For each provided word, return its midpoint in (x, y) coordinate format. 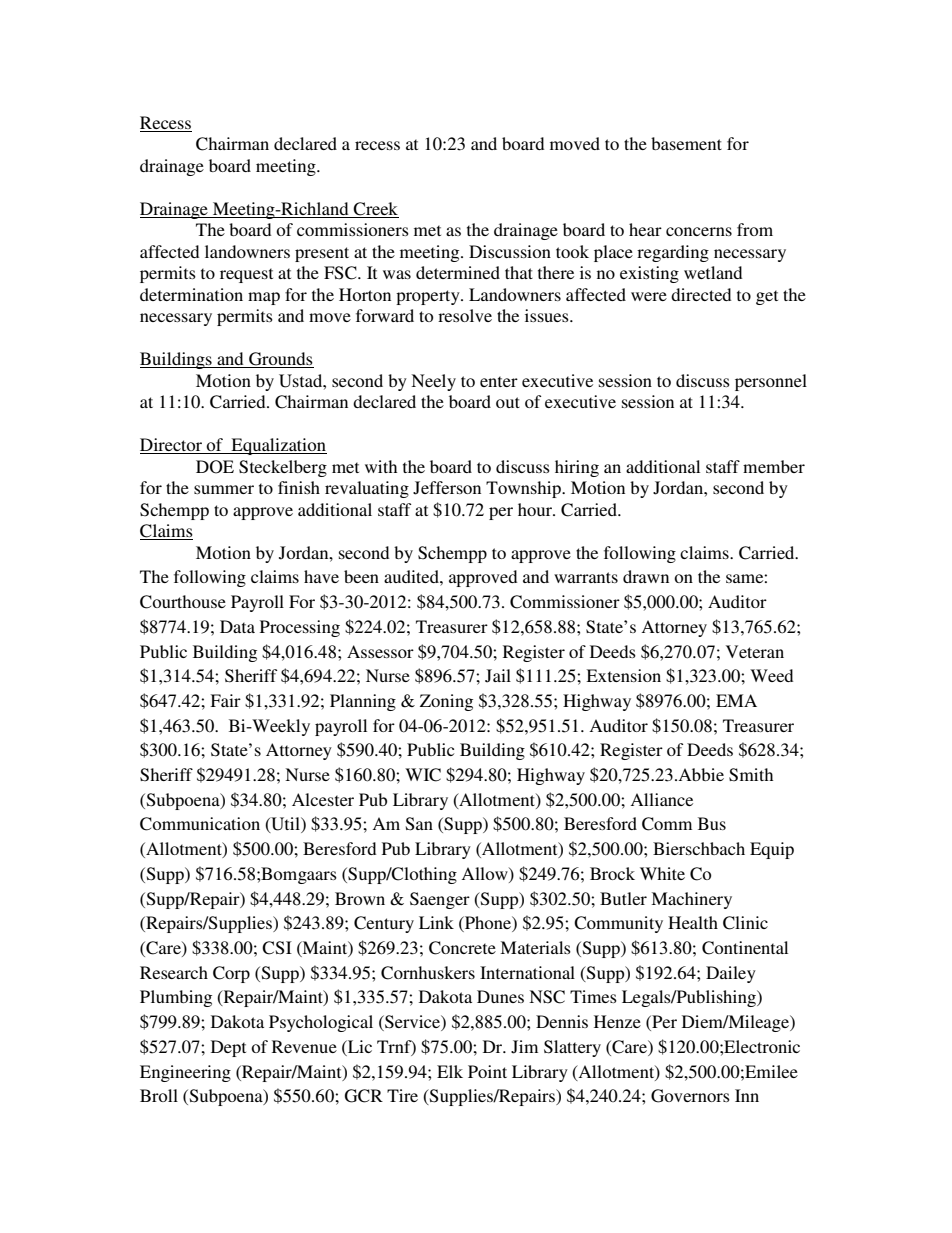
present (322, 254)
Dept (228, 1048)
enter (499, 381)
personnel (771, 382)
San (419, 824)
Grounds (280, 360)
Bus (712, 823)
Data (237, 626)
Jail (498, 676)
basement (686, 143)
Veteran (755, 651)
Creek (375, 210)
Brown (360, 898)
